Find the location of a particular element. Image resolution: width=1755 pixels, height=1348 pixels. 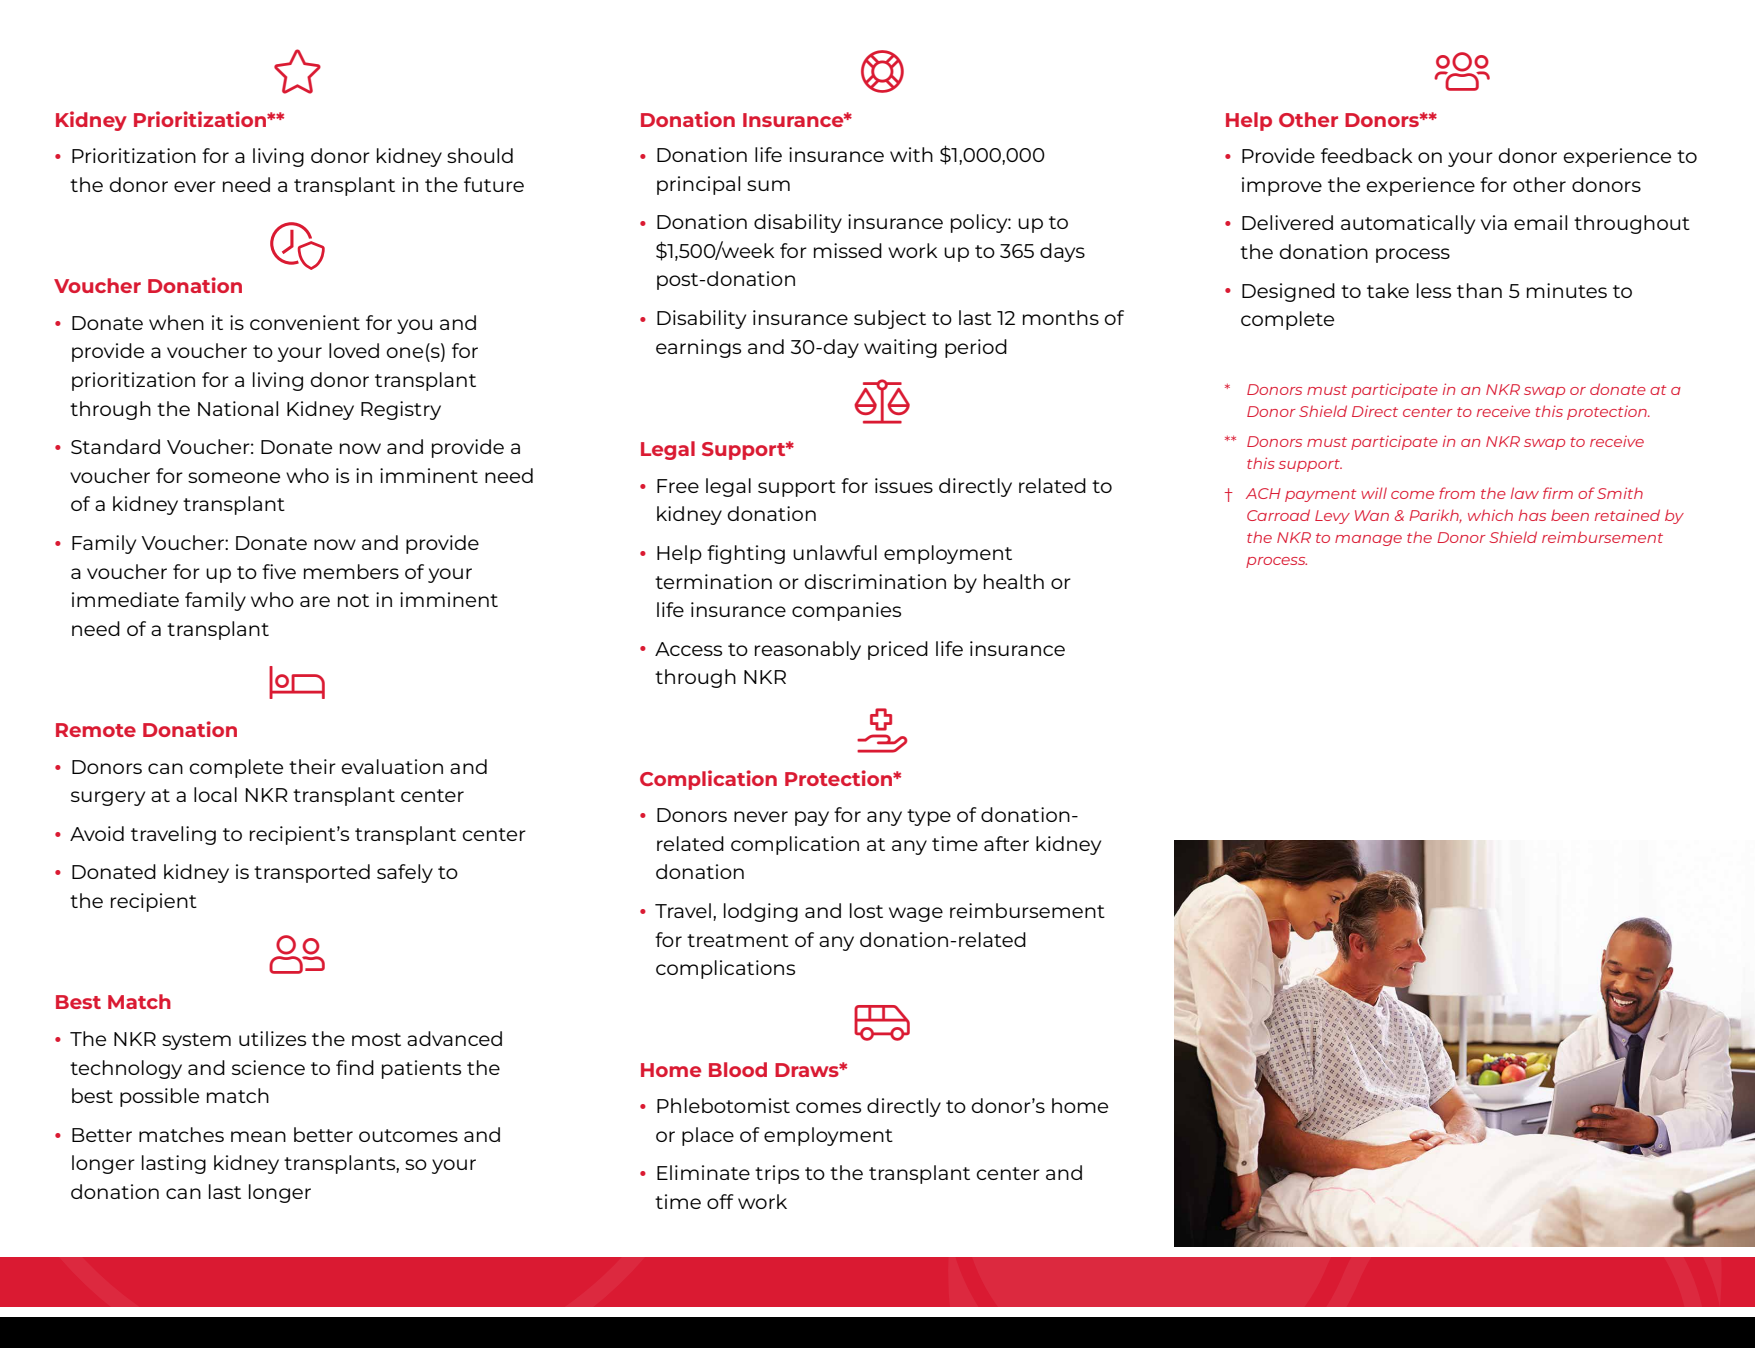

manage is located at coordinates (1368, 540).
